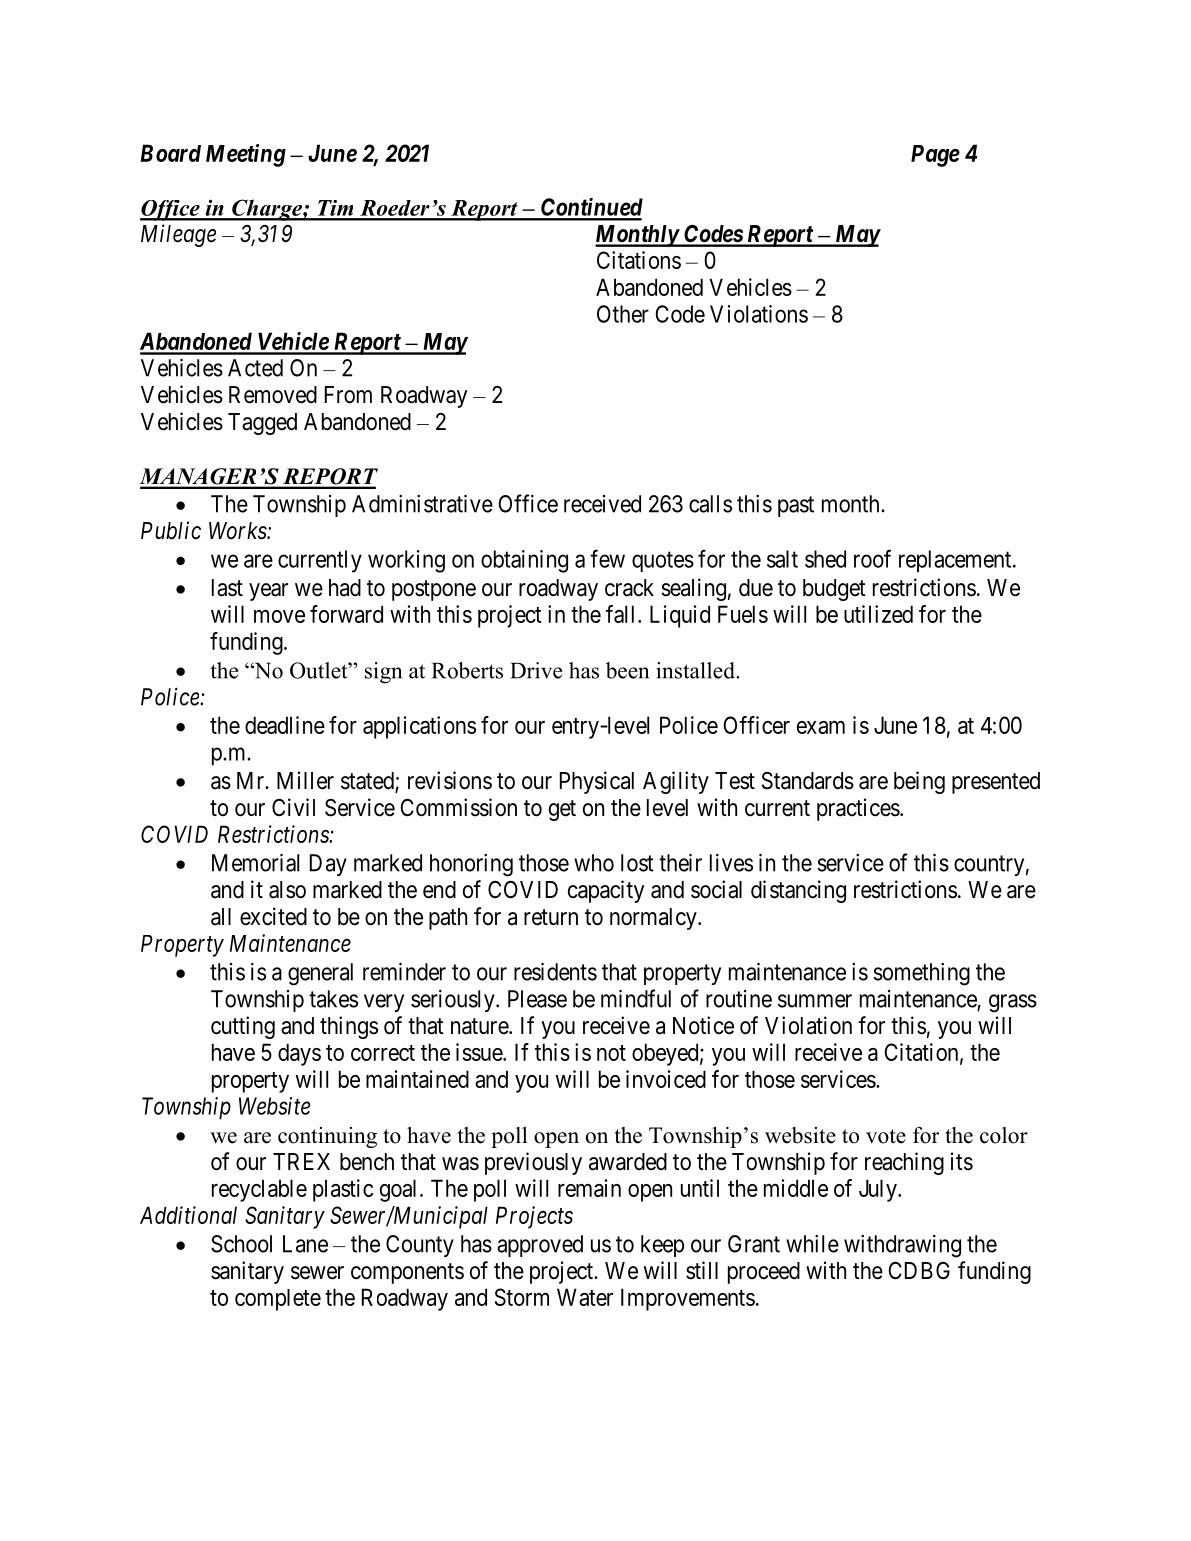 This page has height=1541, width=1191. Describe the element at coordinates (285, 725) in the page. I see `deadline` at that location.
